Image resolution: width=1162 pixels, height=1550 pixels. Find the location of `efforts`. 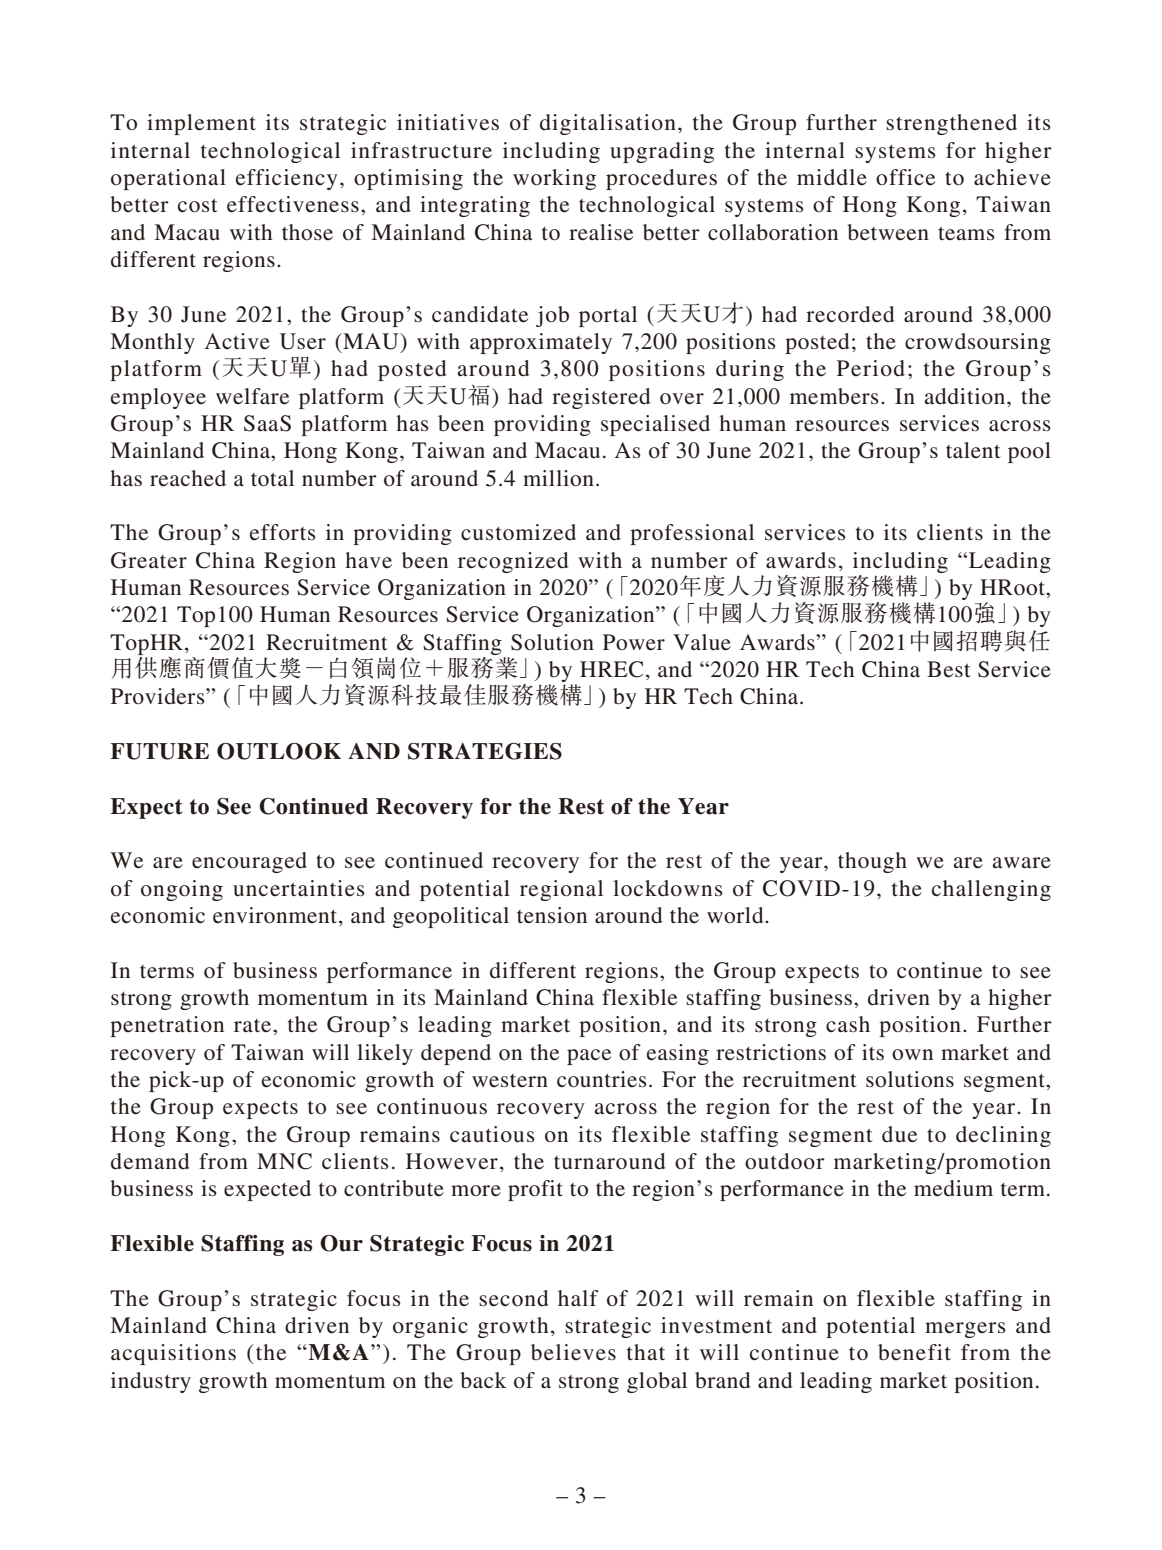

efforts is located at coordinates (283, 532).
